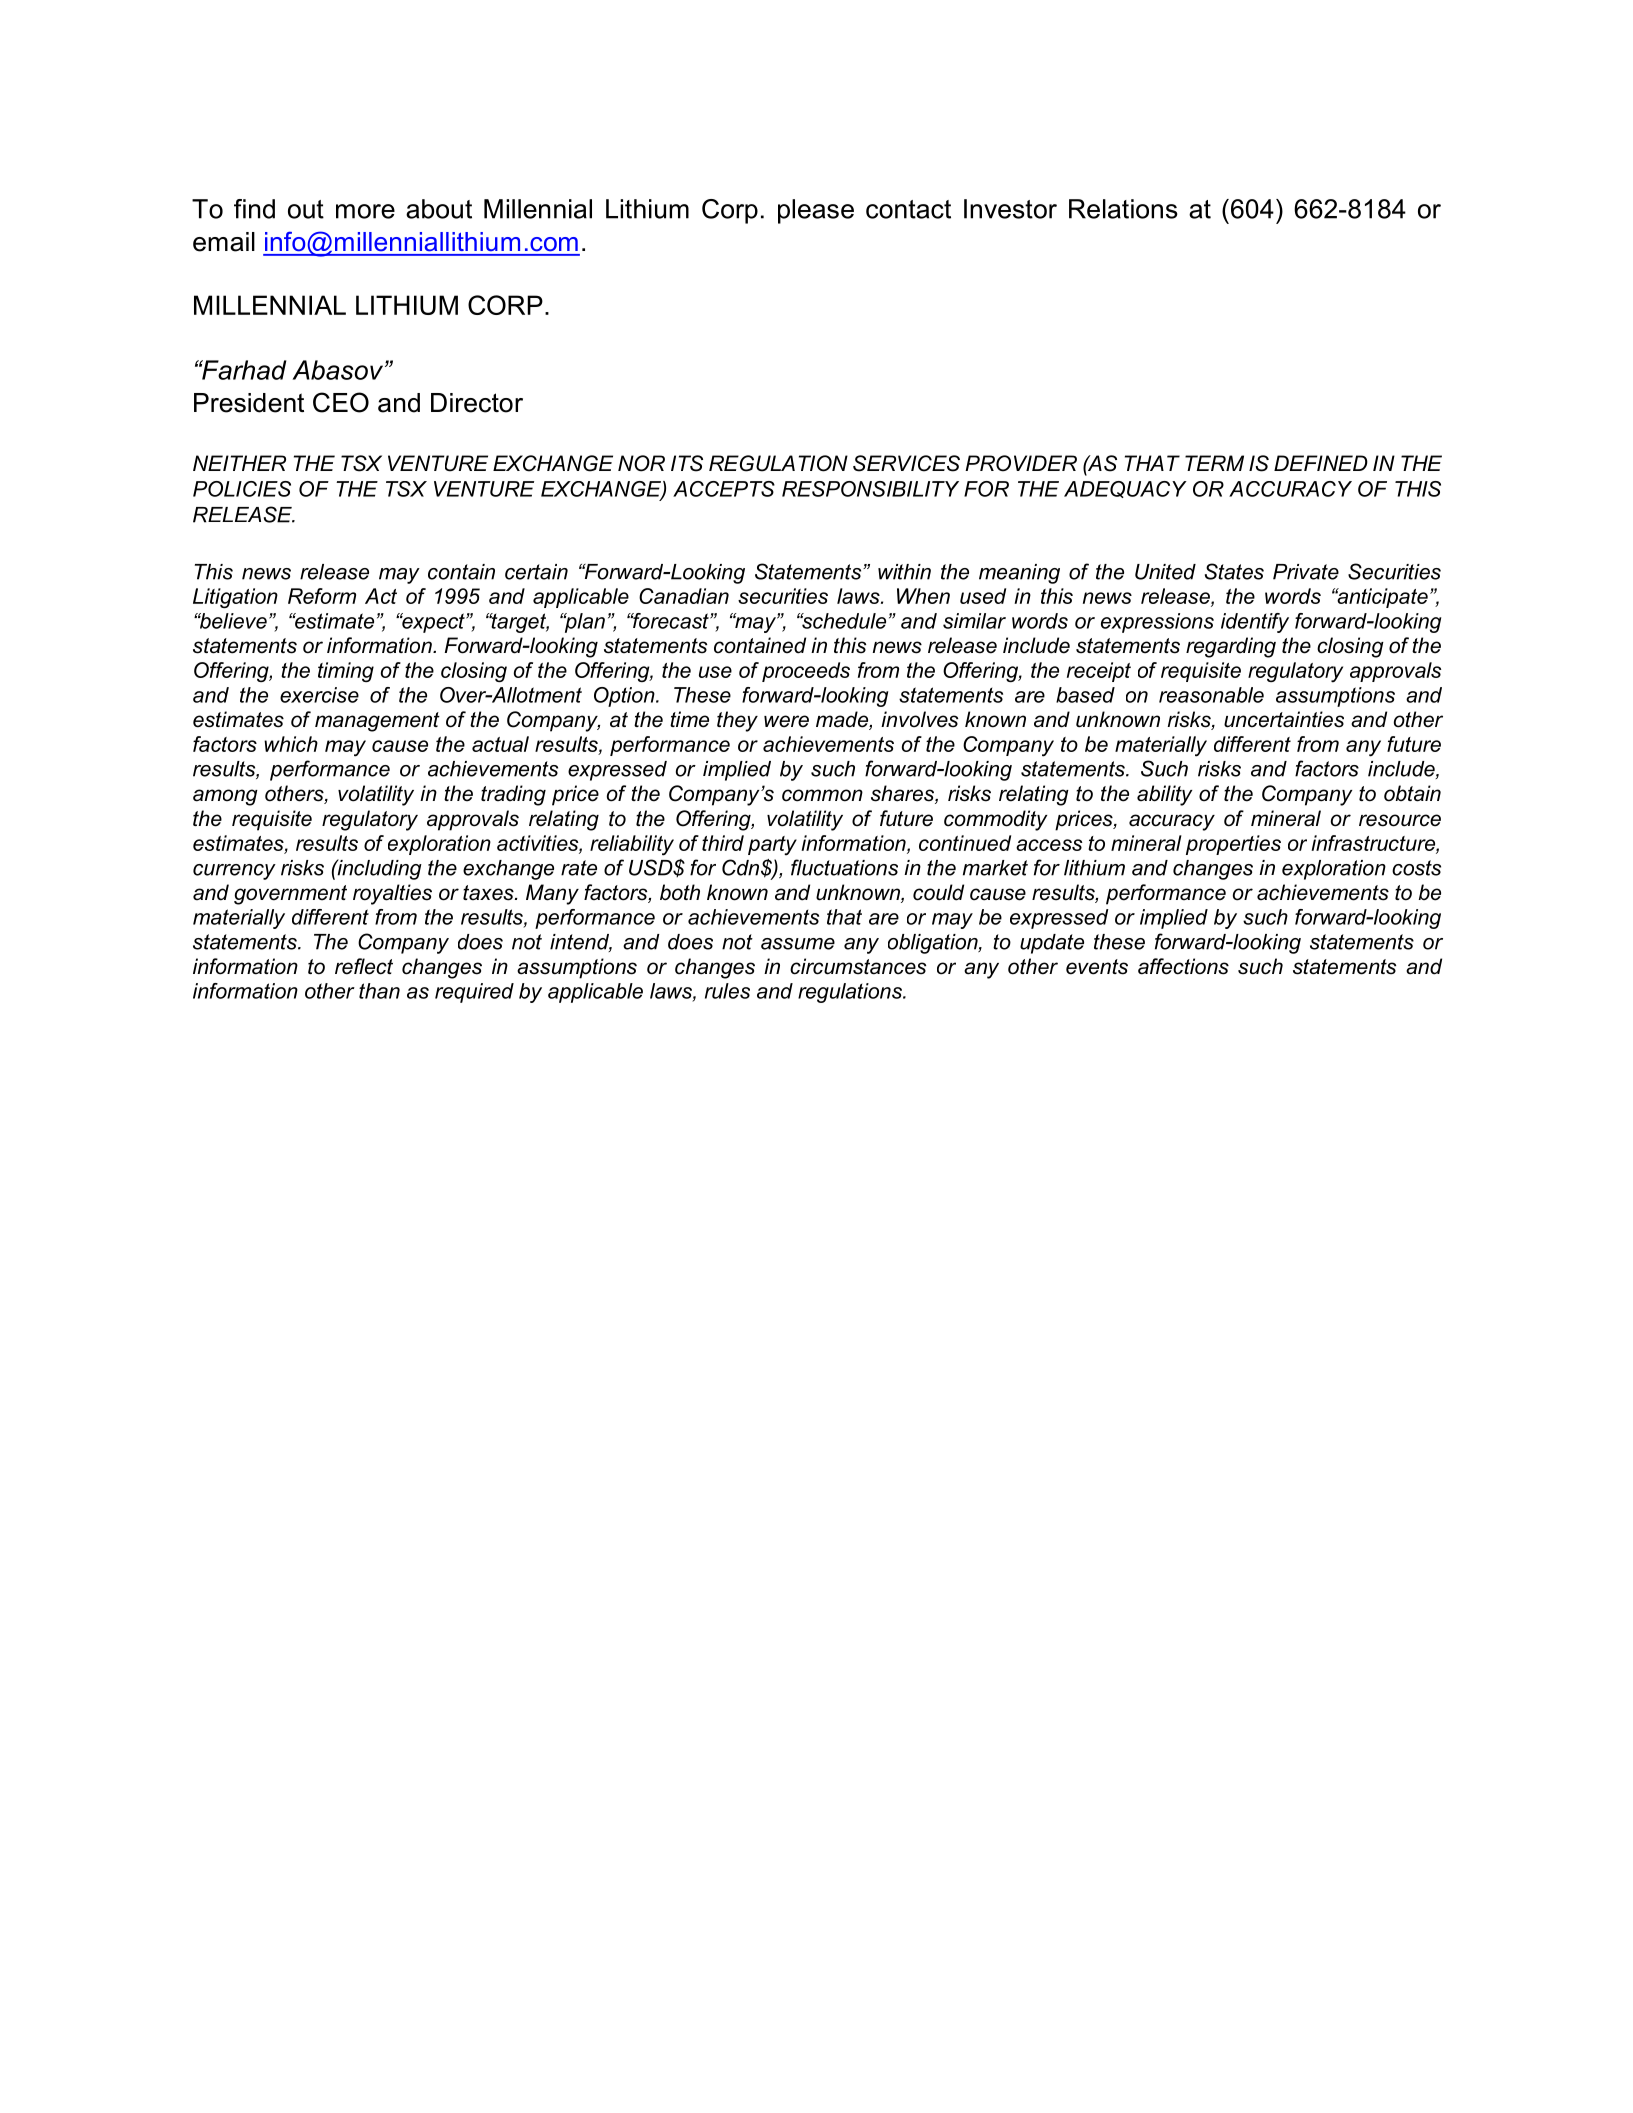 The width and height of the document is (1633, 2113). Describe the element at coordinates (1183, 966) in the document. I see `affections` at that location.
